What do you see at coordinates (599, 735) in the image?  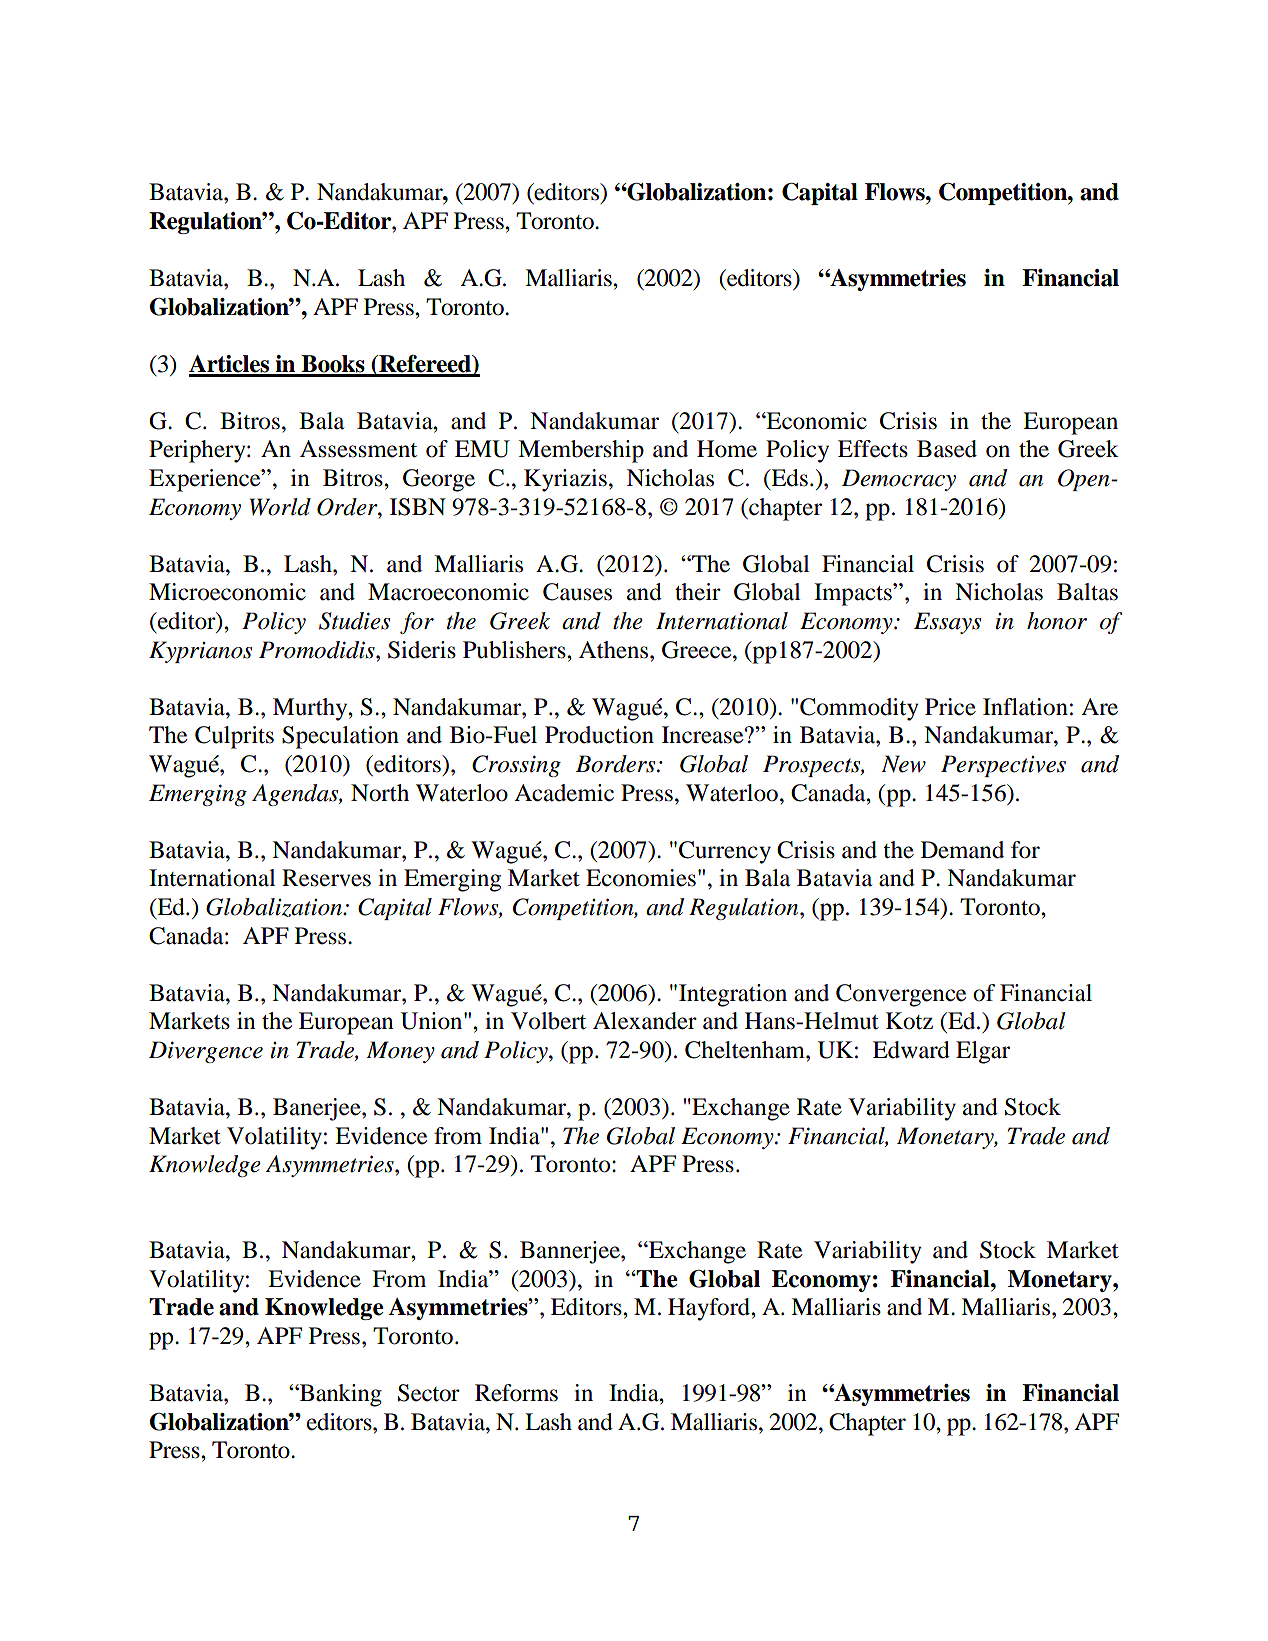 I see `Production` at bounding box center [599, 735].
